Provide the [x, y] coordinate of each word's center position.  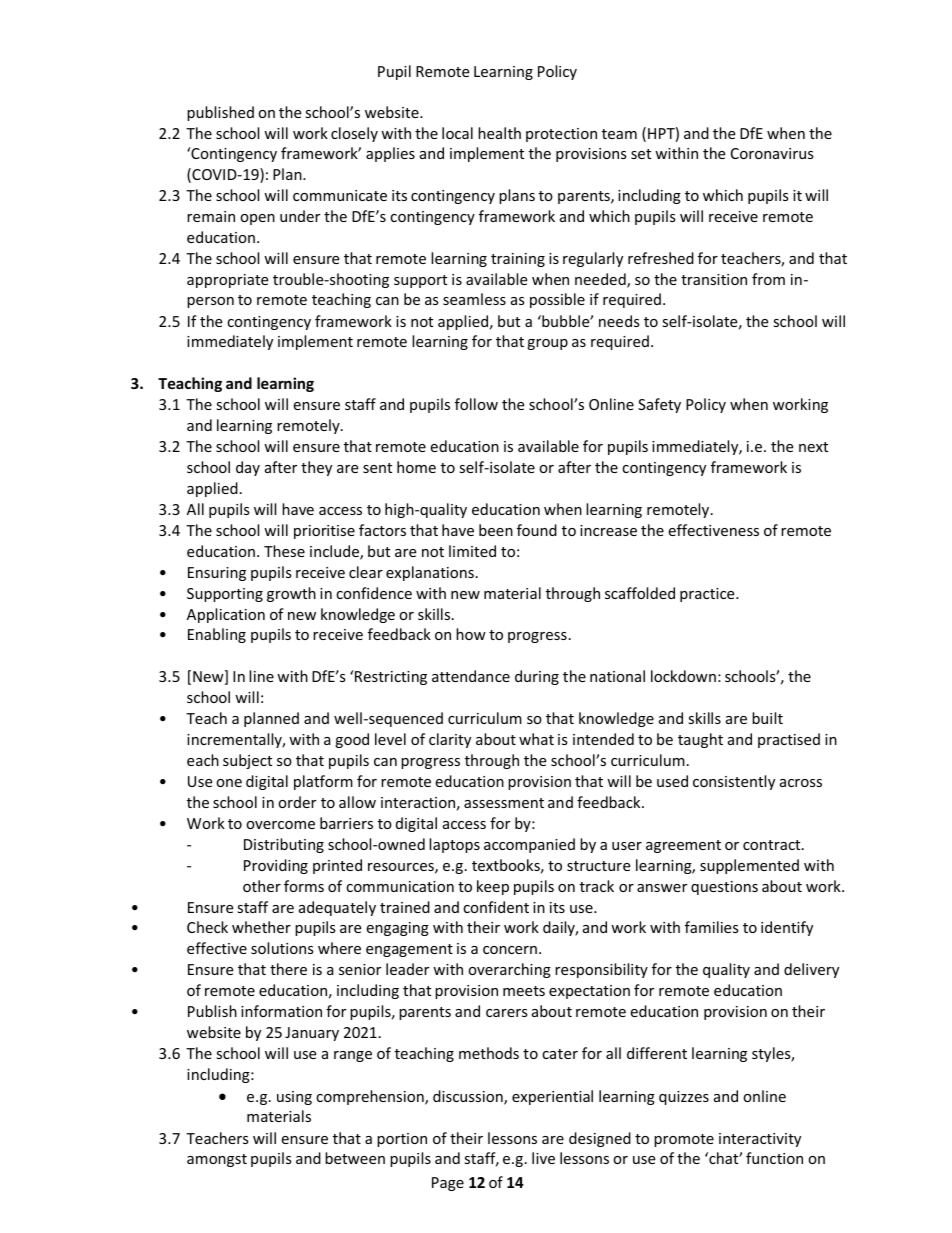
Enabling [217, 635]
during [537, 677]
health [499, 133]
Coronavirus [772, 153]
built [767, 718]
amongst [217, 1160]
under [300, 216]
